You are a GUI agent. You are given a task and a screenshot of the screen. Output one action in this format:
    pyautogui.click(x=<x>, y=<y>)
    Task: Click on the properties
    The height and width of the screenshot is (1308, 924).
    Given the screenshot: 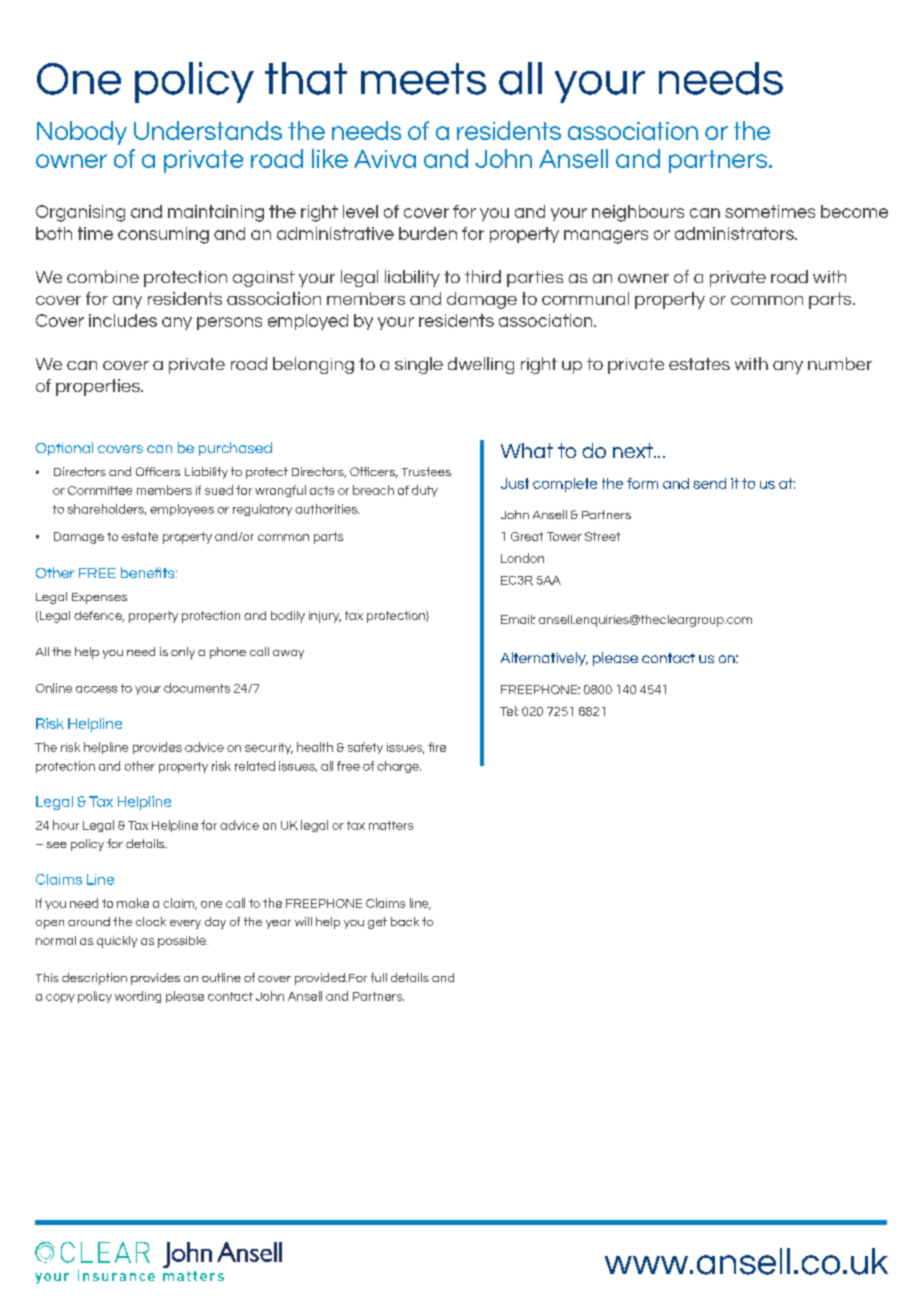 What is the action you would take?
    pyautogui.click(x=99, y=387)
